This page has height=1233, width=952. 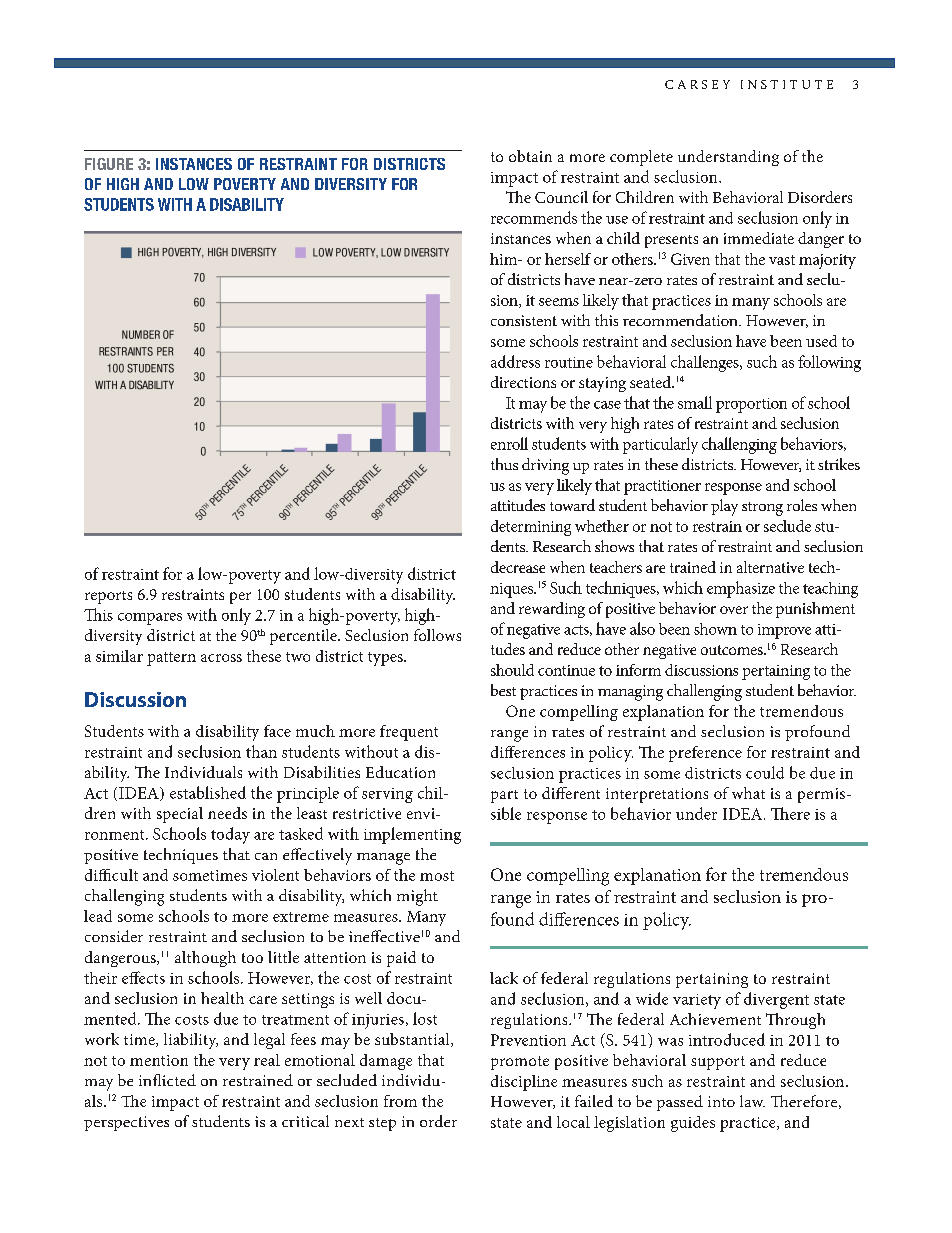 I want to click on pattern, so click(x=171, y=659).
